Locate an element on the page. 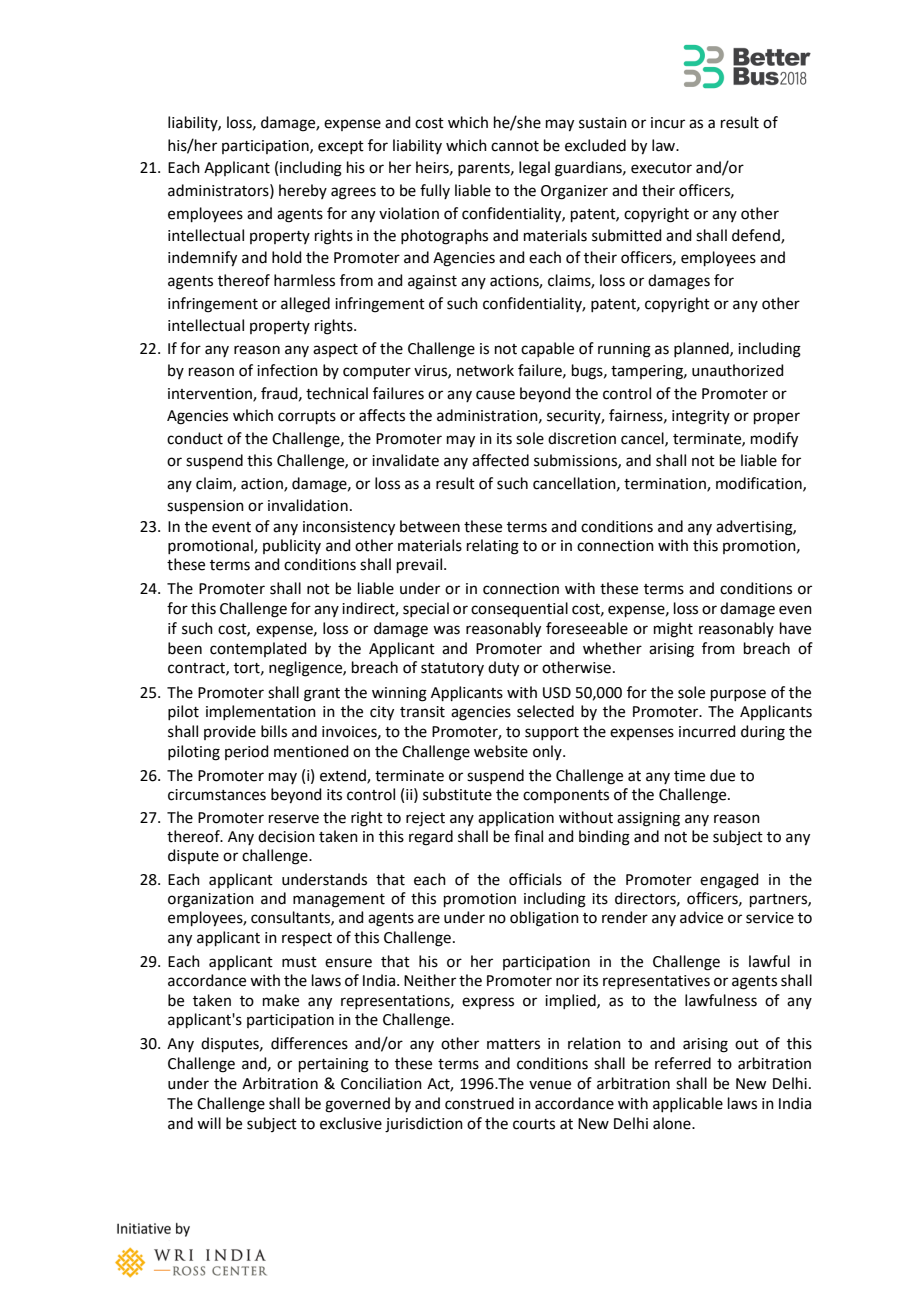 Image resolution: width=924 pixels, height=1308 pixels. consequential is located at coordinates (519, 609).
